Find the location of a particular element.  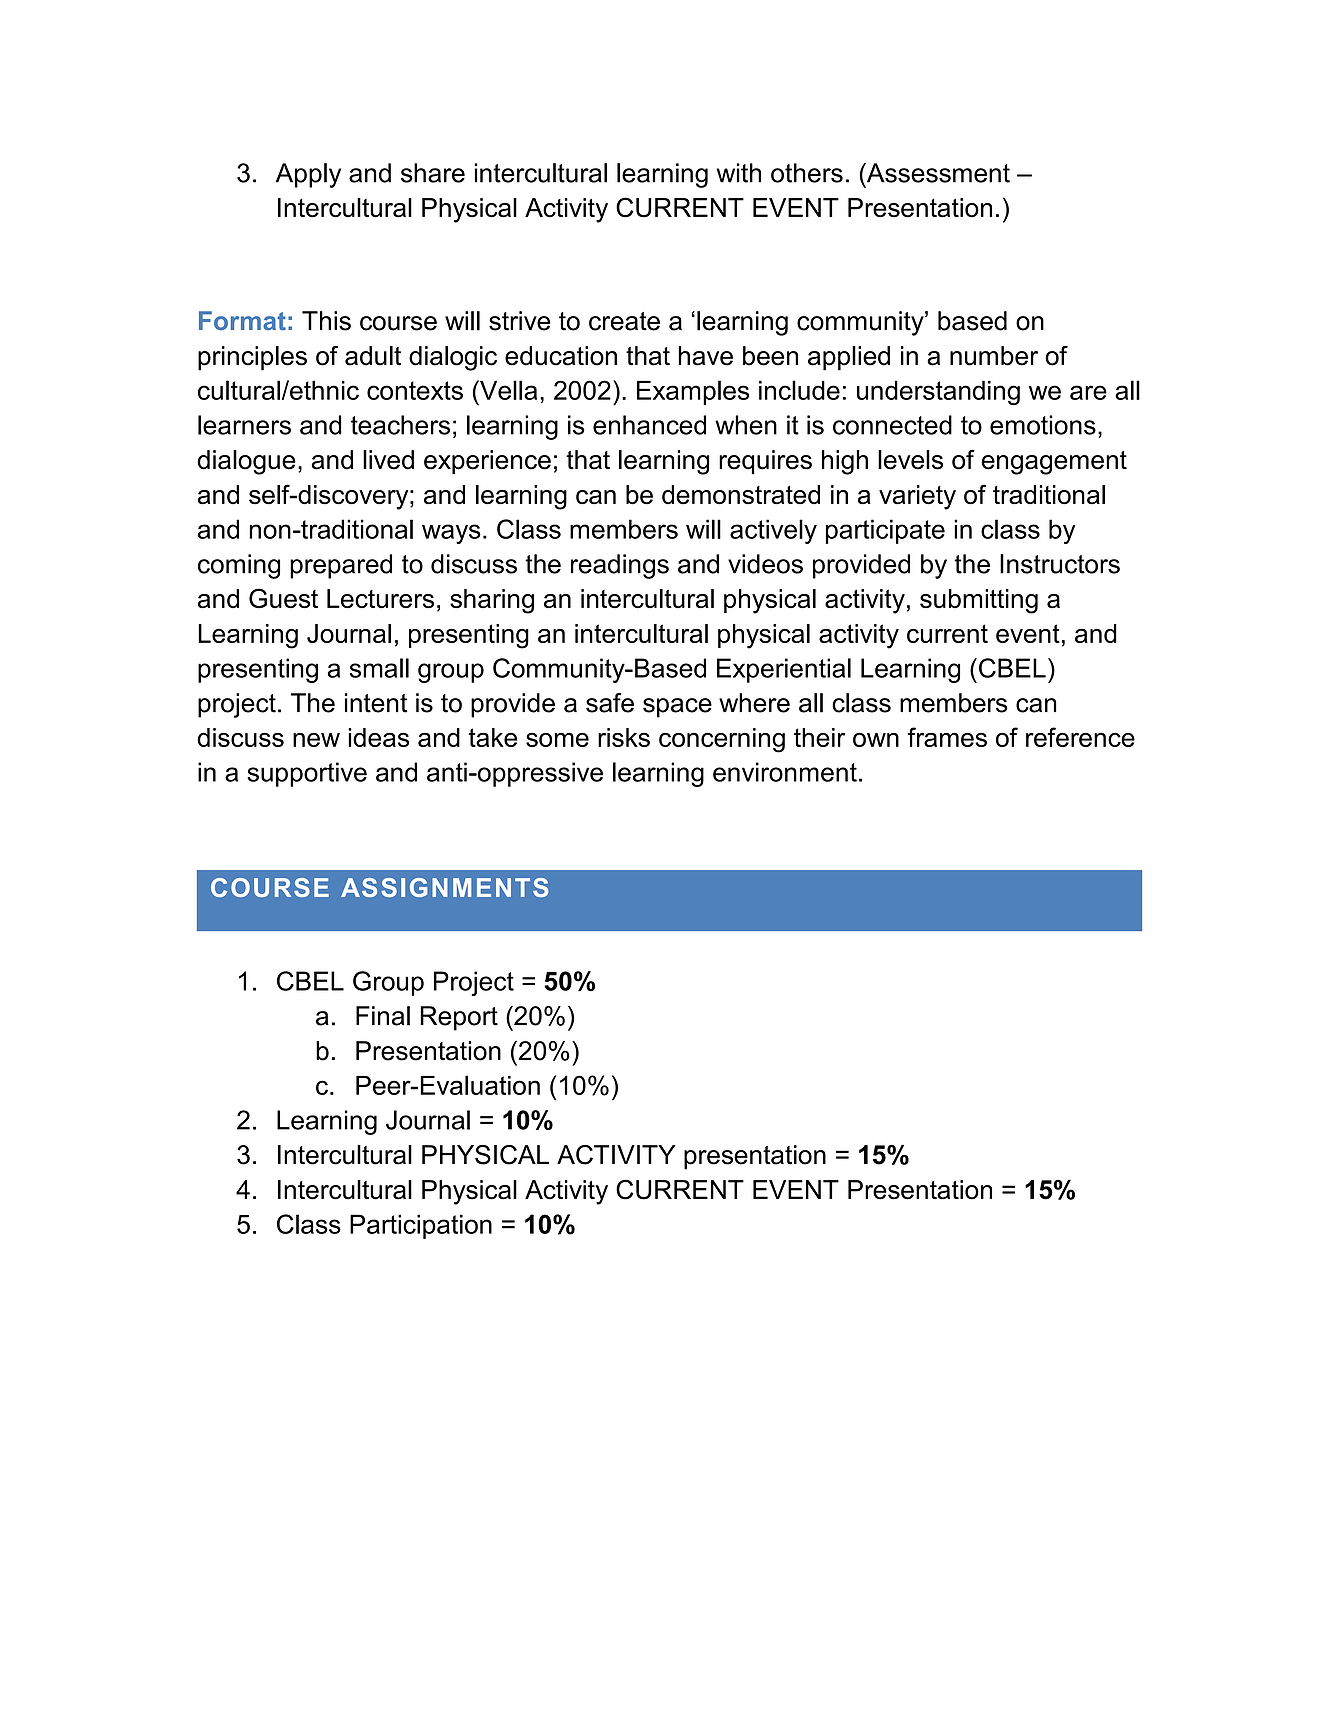

levels is located at coordinates (910, 460).
